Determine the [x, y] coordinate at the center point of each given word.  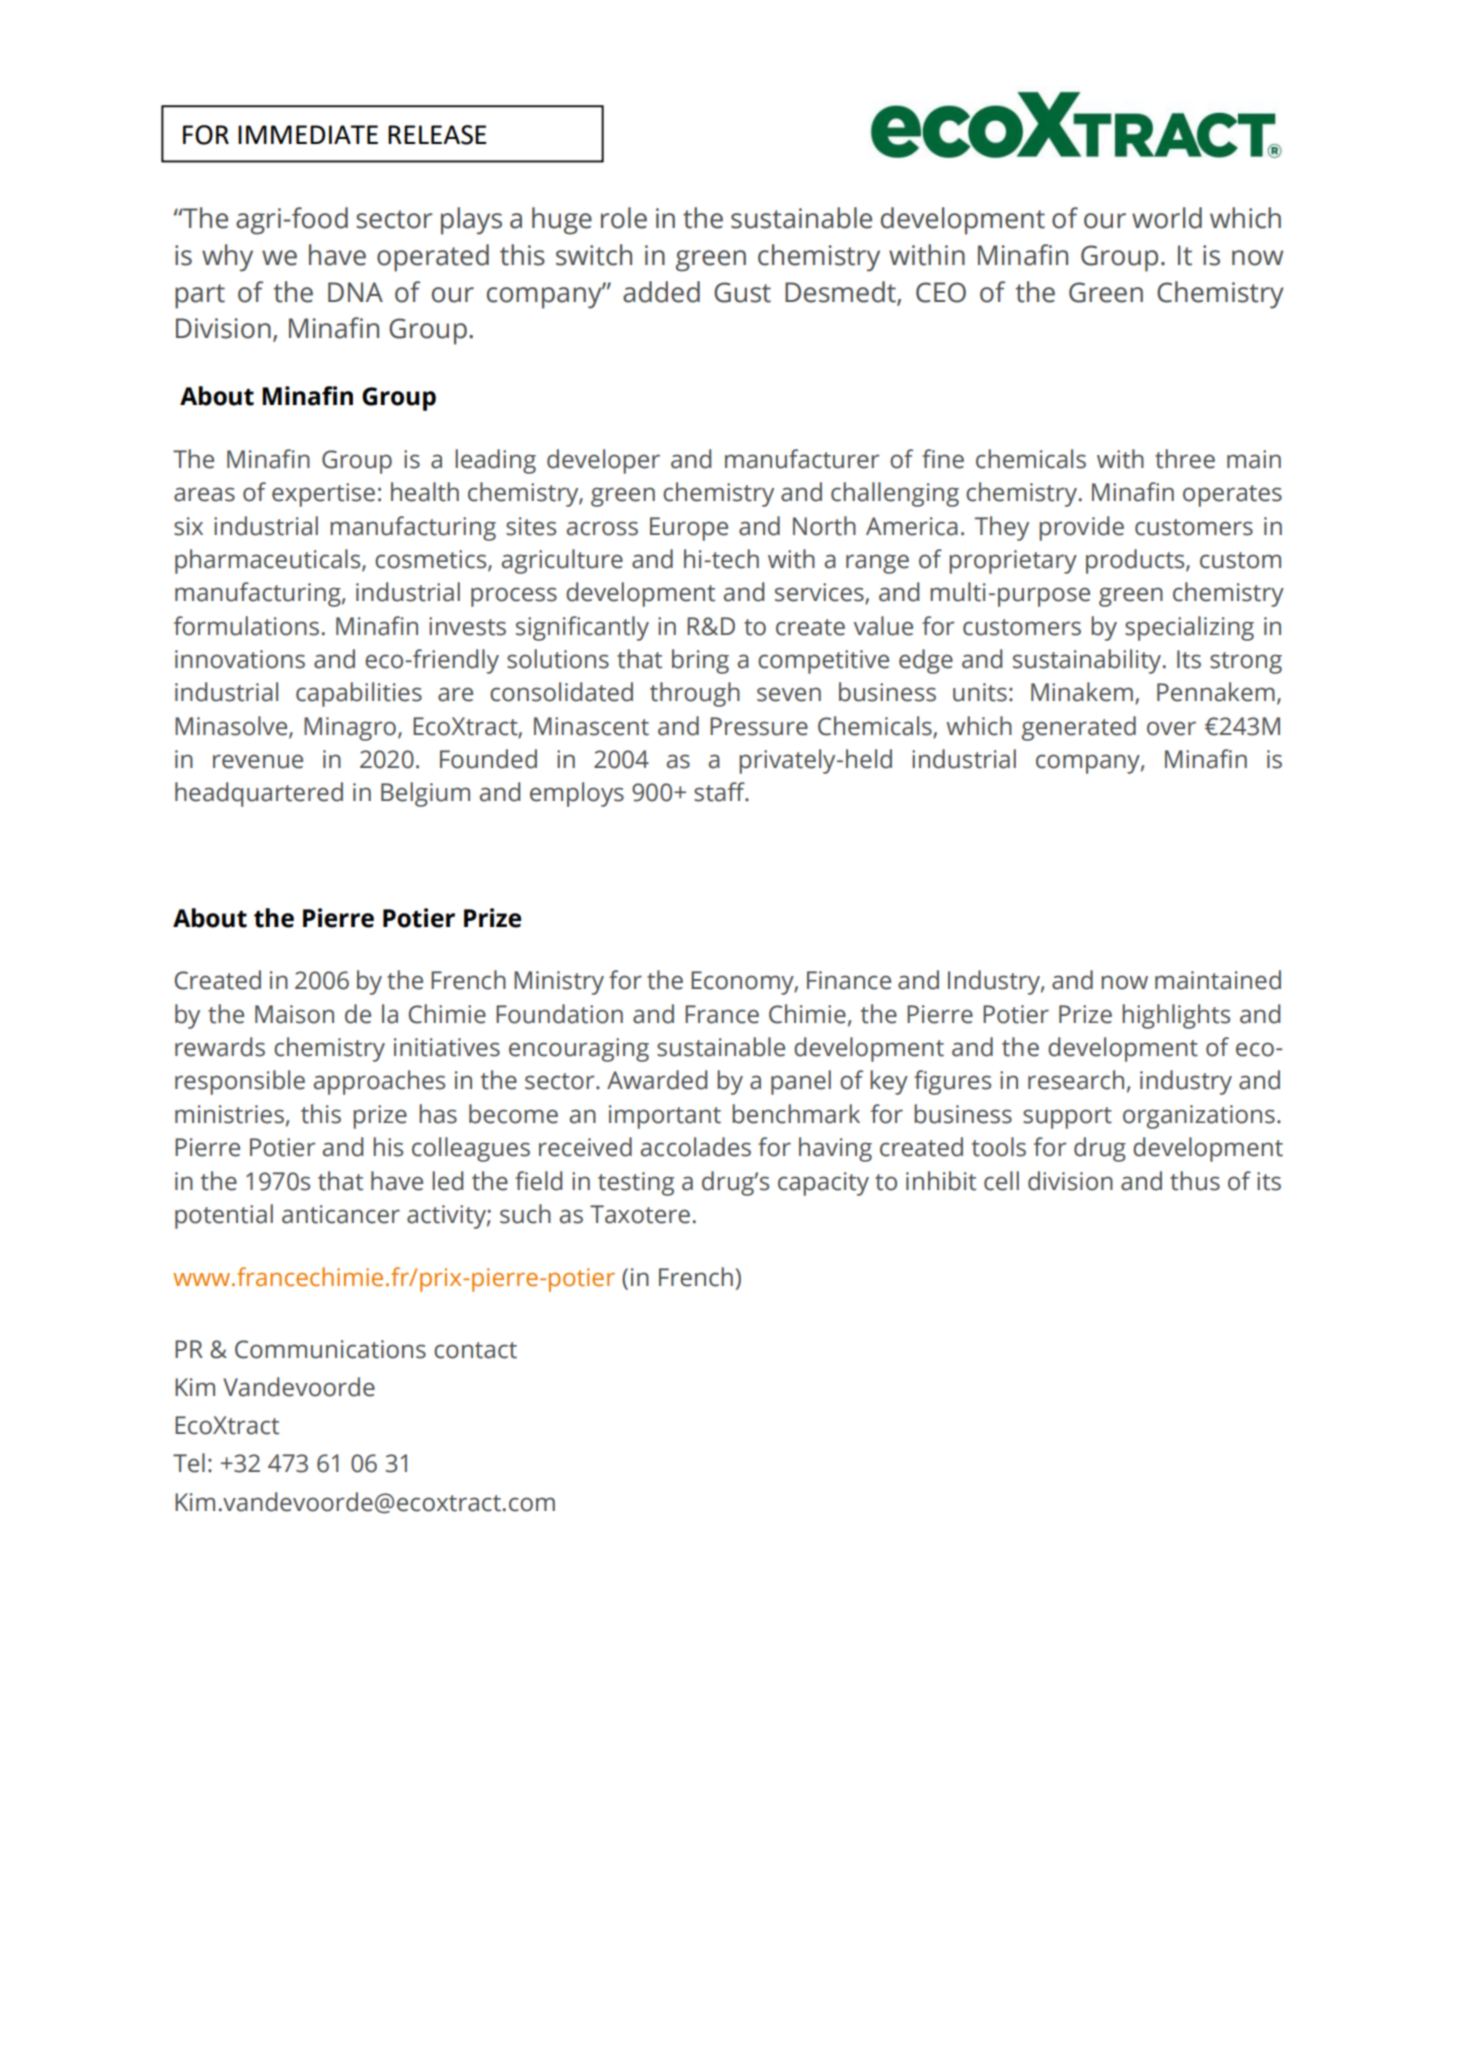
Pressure [759, 726]
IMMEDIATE [308, 134]
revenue [258, 761]
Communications [330, 1349]
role [624, 218]
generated [1079, 728]
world [1167, 218]
